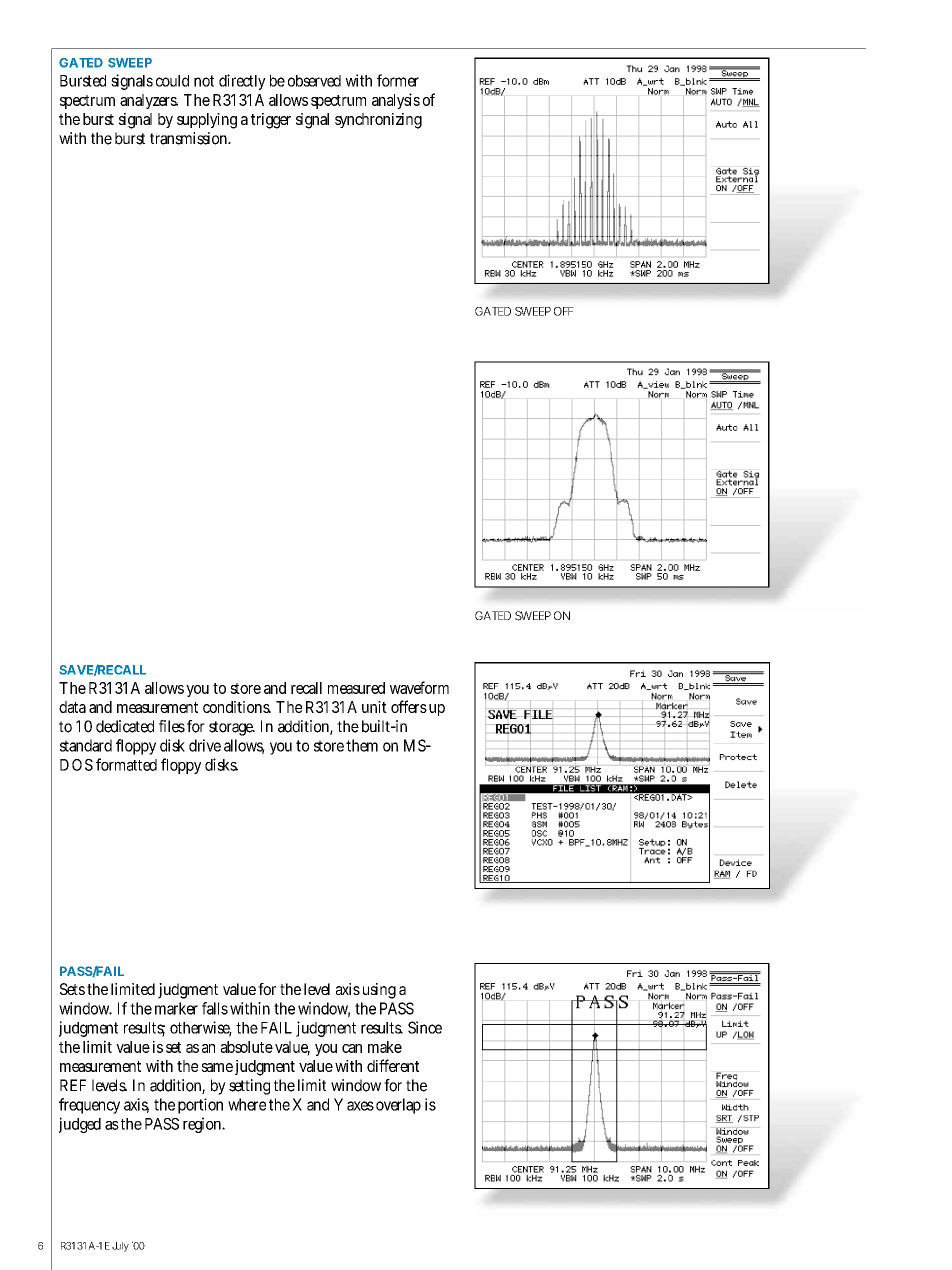 The width and height of the page is (952, 1270). What do you see at coordinates (125, 726) in the page?
I see `dedicated` at bounding box center [125, 726].
